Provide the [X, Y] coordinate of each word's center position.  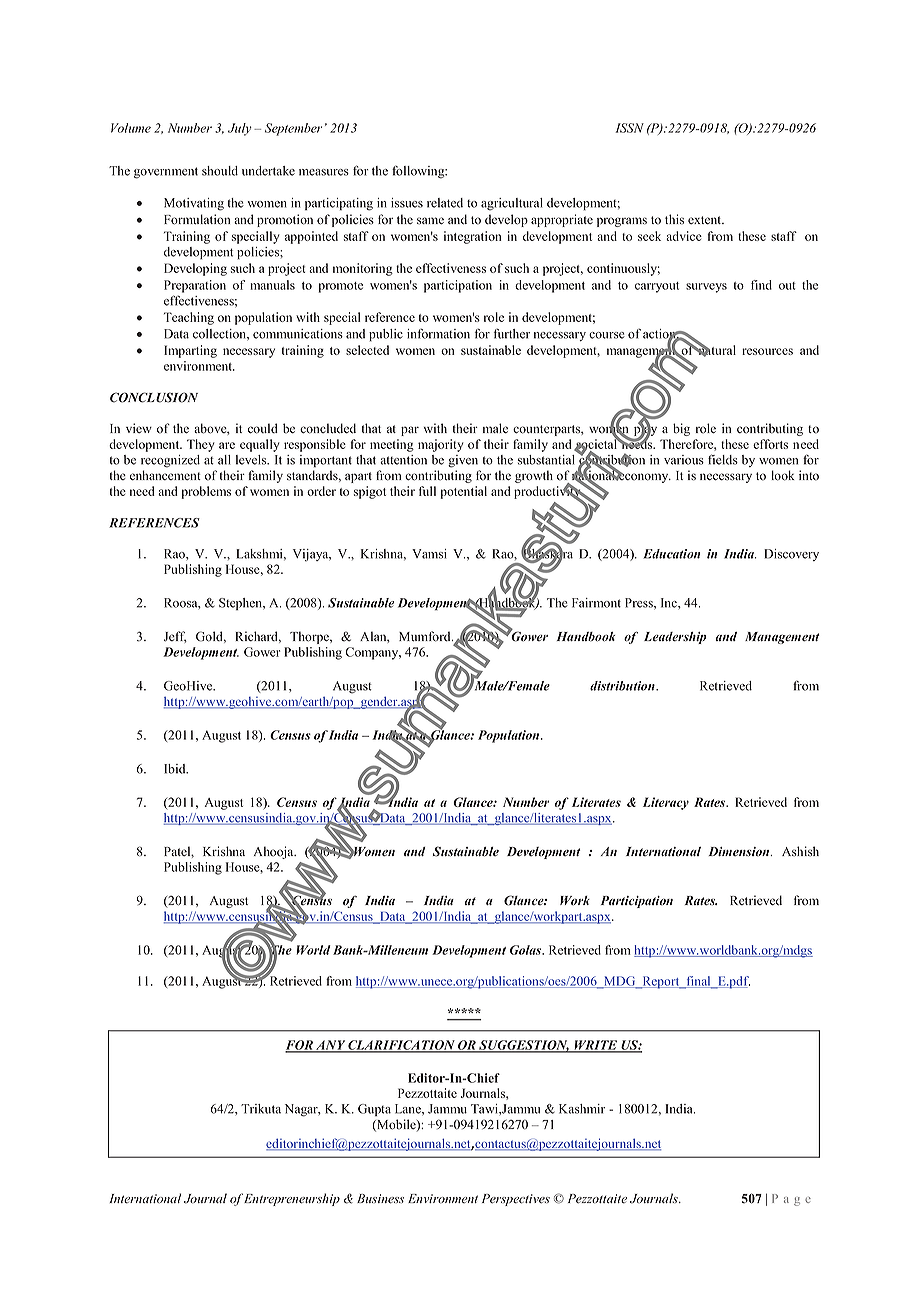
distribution [623, 686]
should [220, 171]
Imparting [190, 351]
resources [767, 351]
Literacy [666, 803]
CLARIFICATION [402, 1046]
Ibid [176, 769]
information [438, 334]
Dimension [740, 852]
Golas [527, 950]
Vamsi [429, 554]
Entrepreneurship [292, 1199]
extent [706, 220]
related [445, 203]
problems [206, 492]
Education [671, 554]
